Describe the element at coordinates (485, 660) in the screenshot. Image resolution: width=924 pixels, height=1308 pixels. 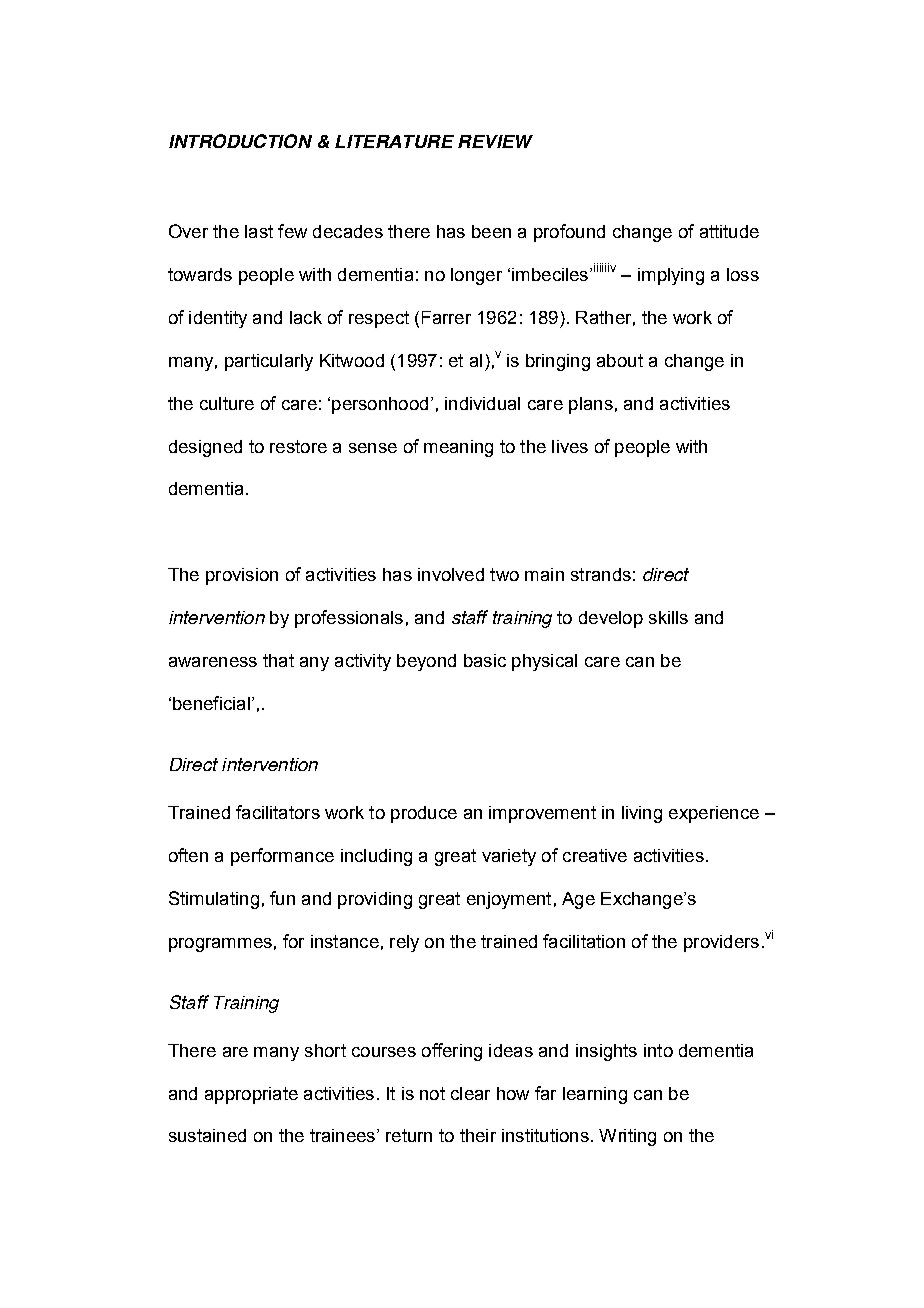
I see `basic` at that location.
